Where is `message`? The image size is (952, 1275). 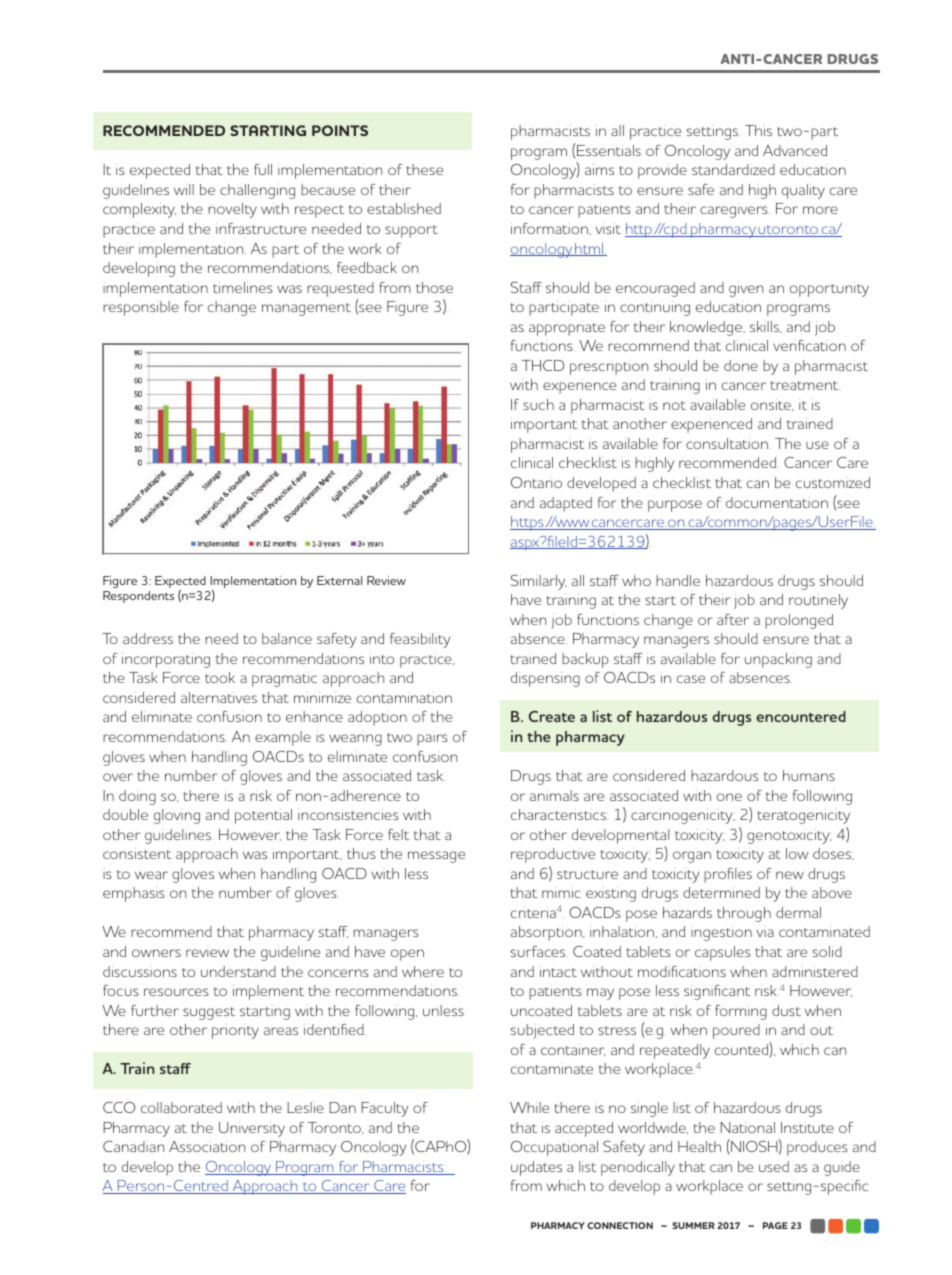 message is located at coordinates (436, 857).
